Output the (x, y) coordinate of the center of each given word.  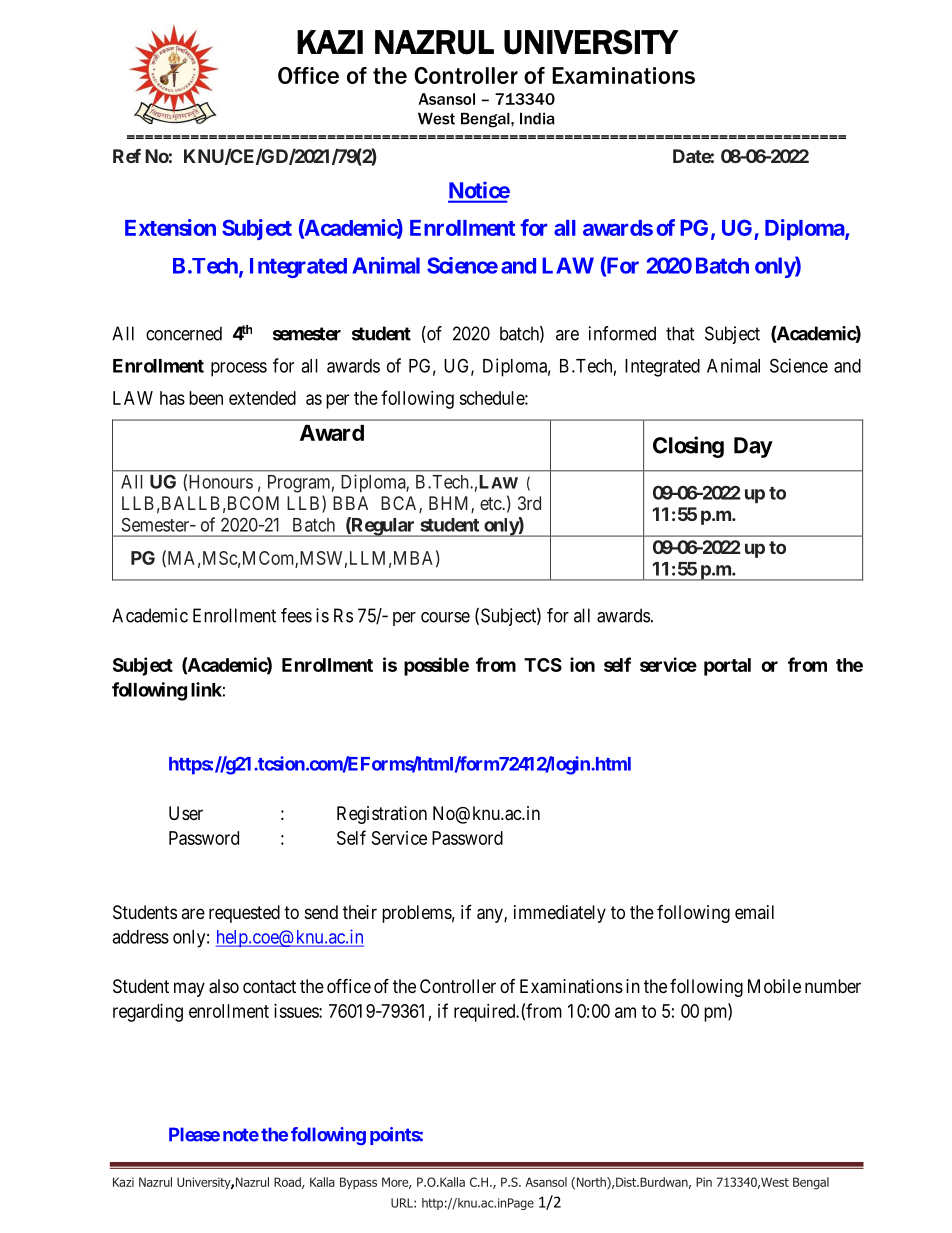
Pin (704, 1182)
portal (727, 667)
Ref (127, 156)
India (537, 118)
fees (296, 615)
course (445, 617)
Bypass (358, 1183)
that (680, 333)
